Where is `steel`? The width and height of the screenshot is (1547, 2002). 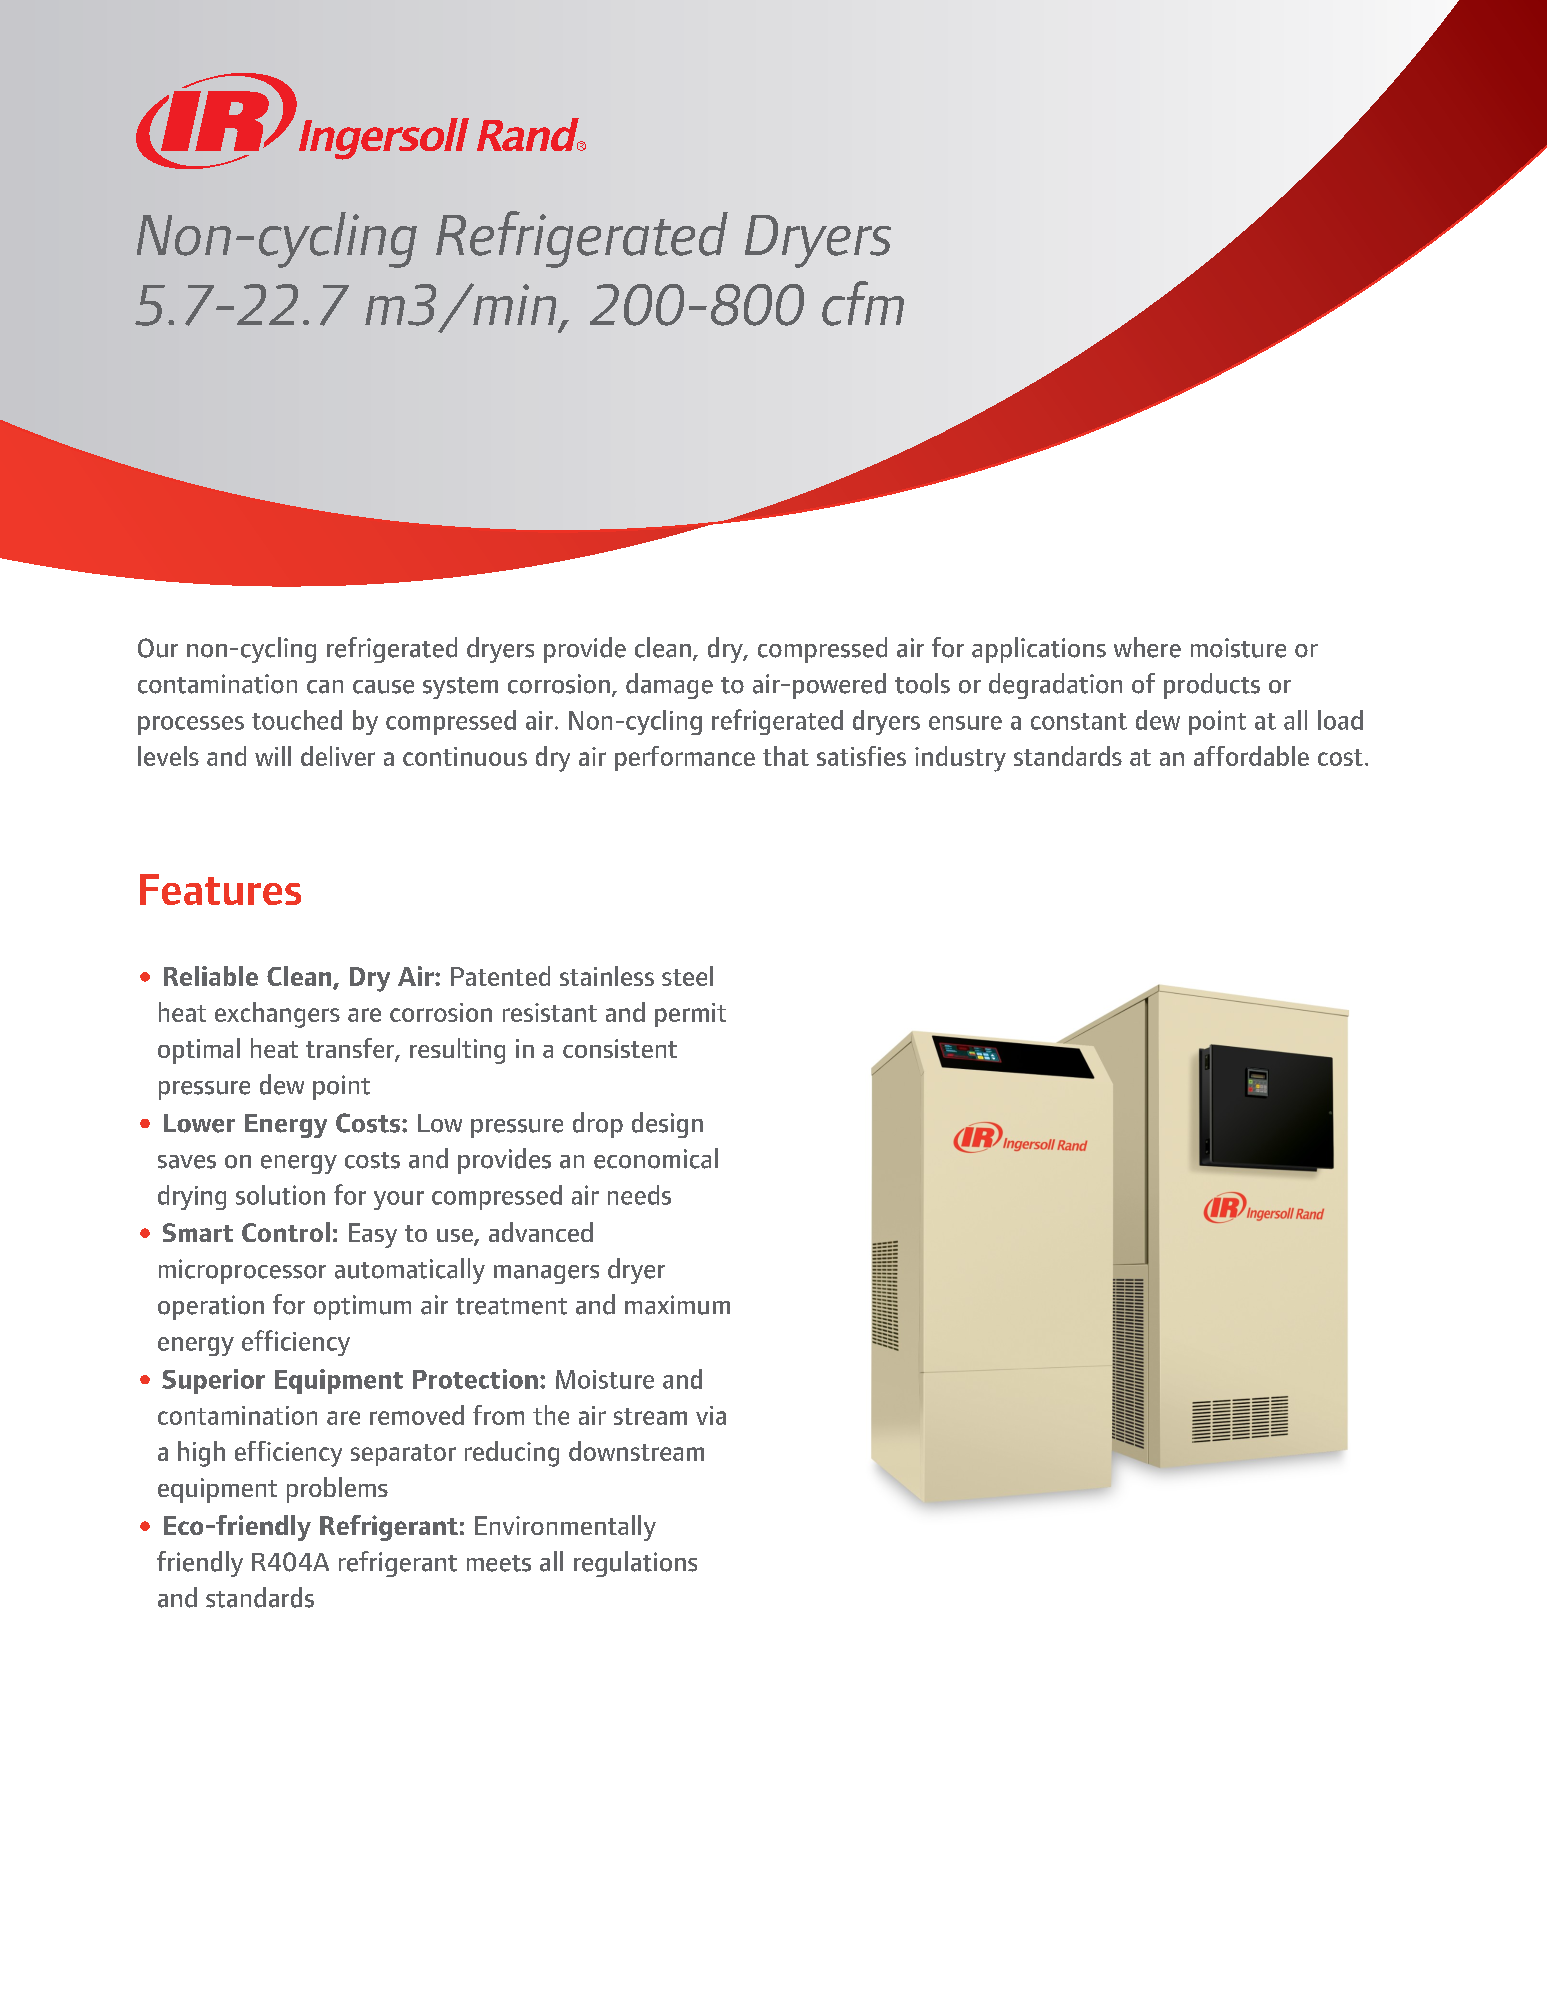 steel is located at coordinates (687, 976).
